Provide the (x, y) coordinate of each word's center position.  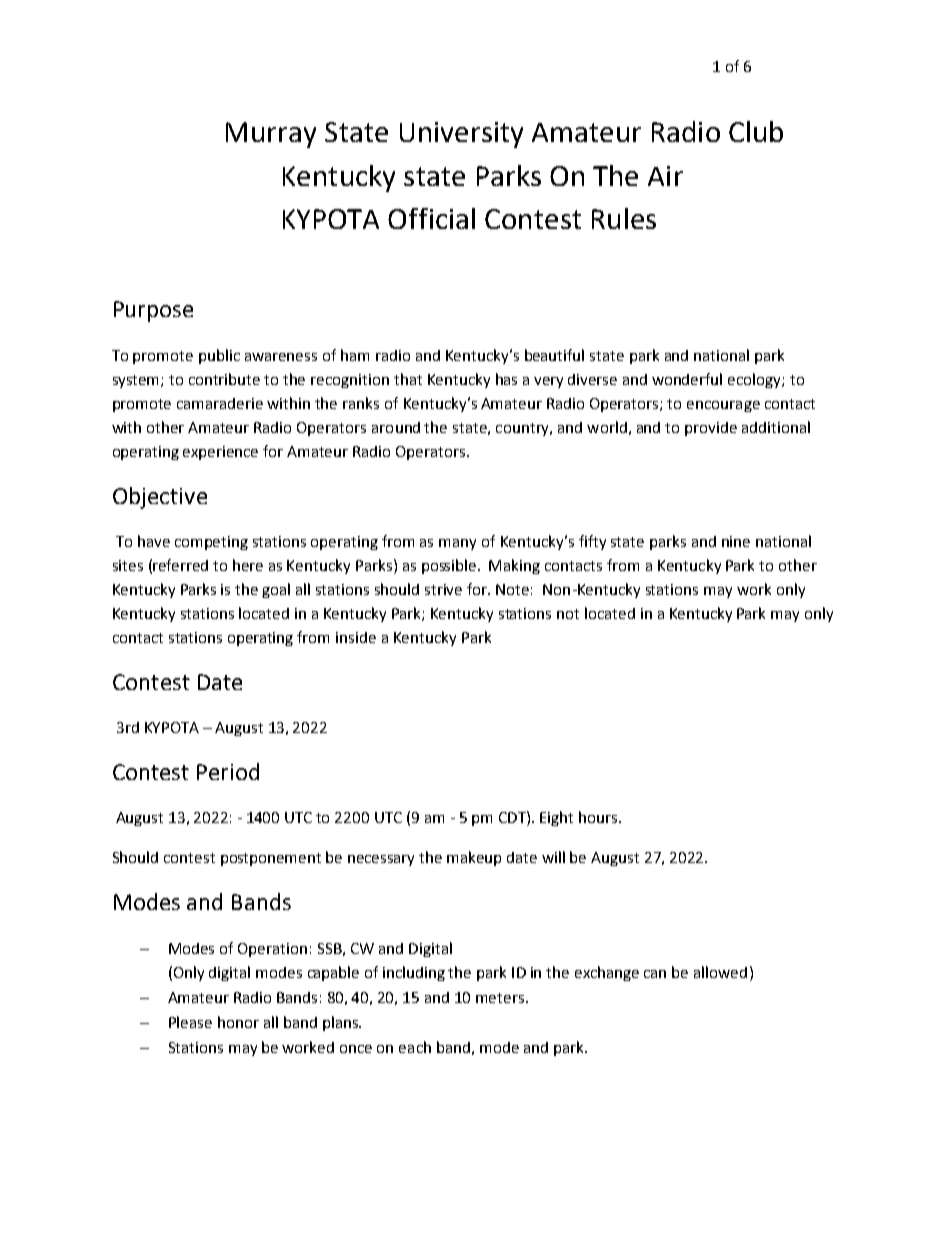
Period (228, 771)
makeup (474, 858)
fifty (592, 542)
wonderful (687, 379)
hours (599, 817)
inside (356, 637)
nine (736, 541)
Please (190, 1022)
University (461, 135)
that (408, 379)
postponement (271, 859)
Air (665, 176)
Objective (160, 498)
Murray (271, 135)
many (457, 544)
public (219, 356)
